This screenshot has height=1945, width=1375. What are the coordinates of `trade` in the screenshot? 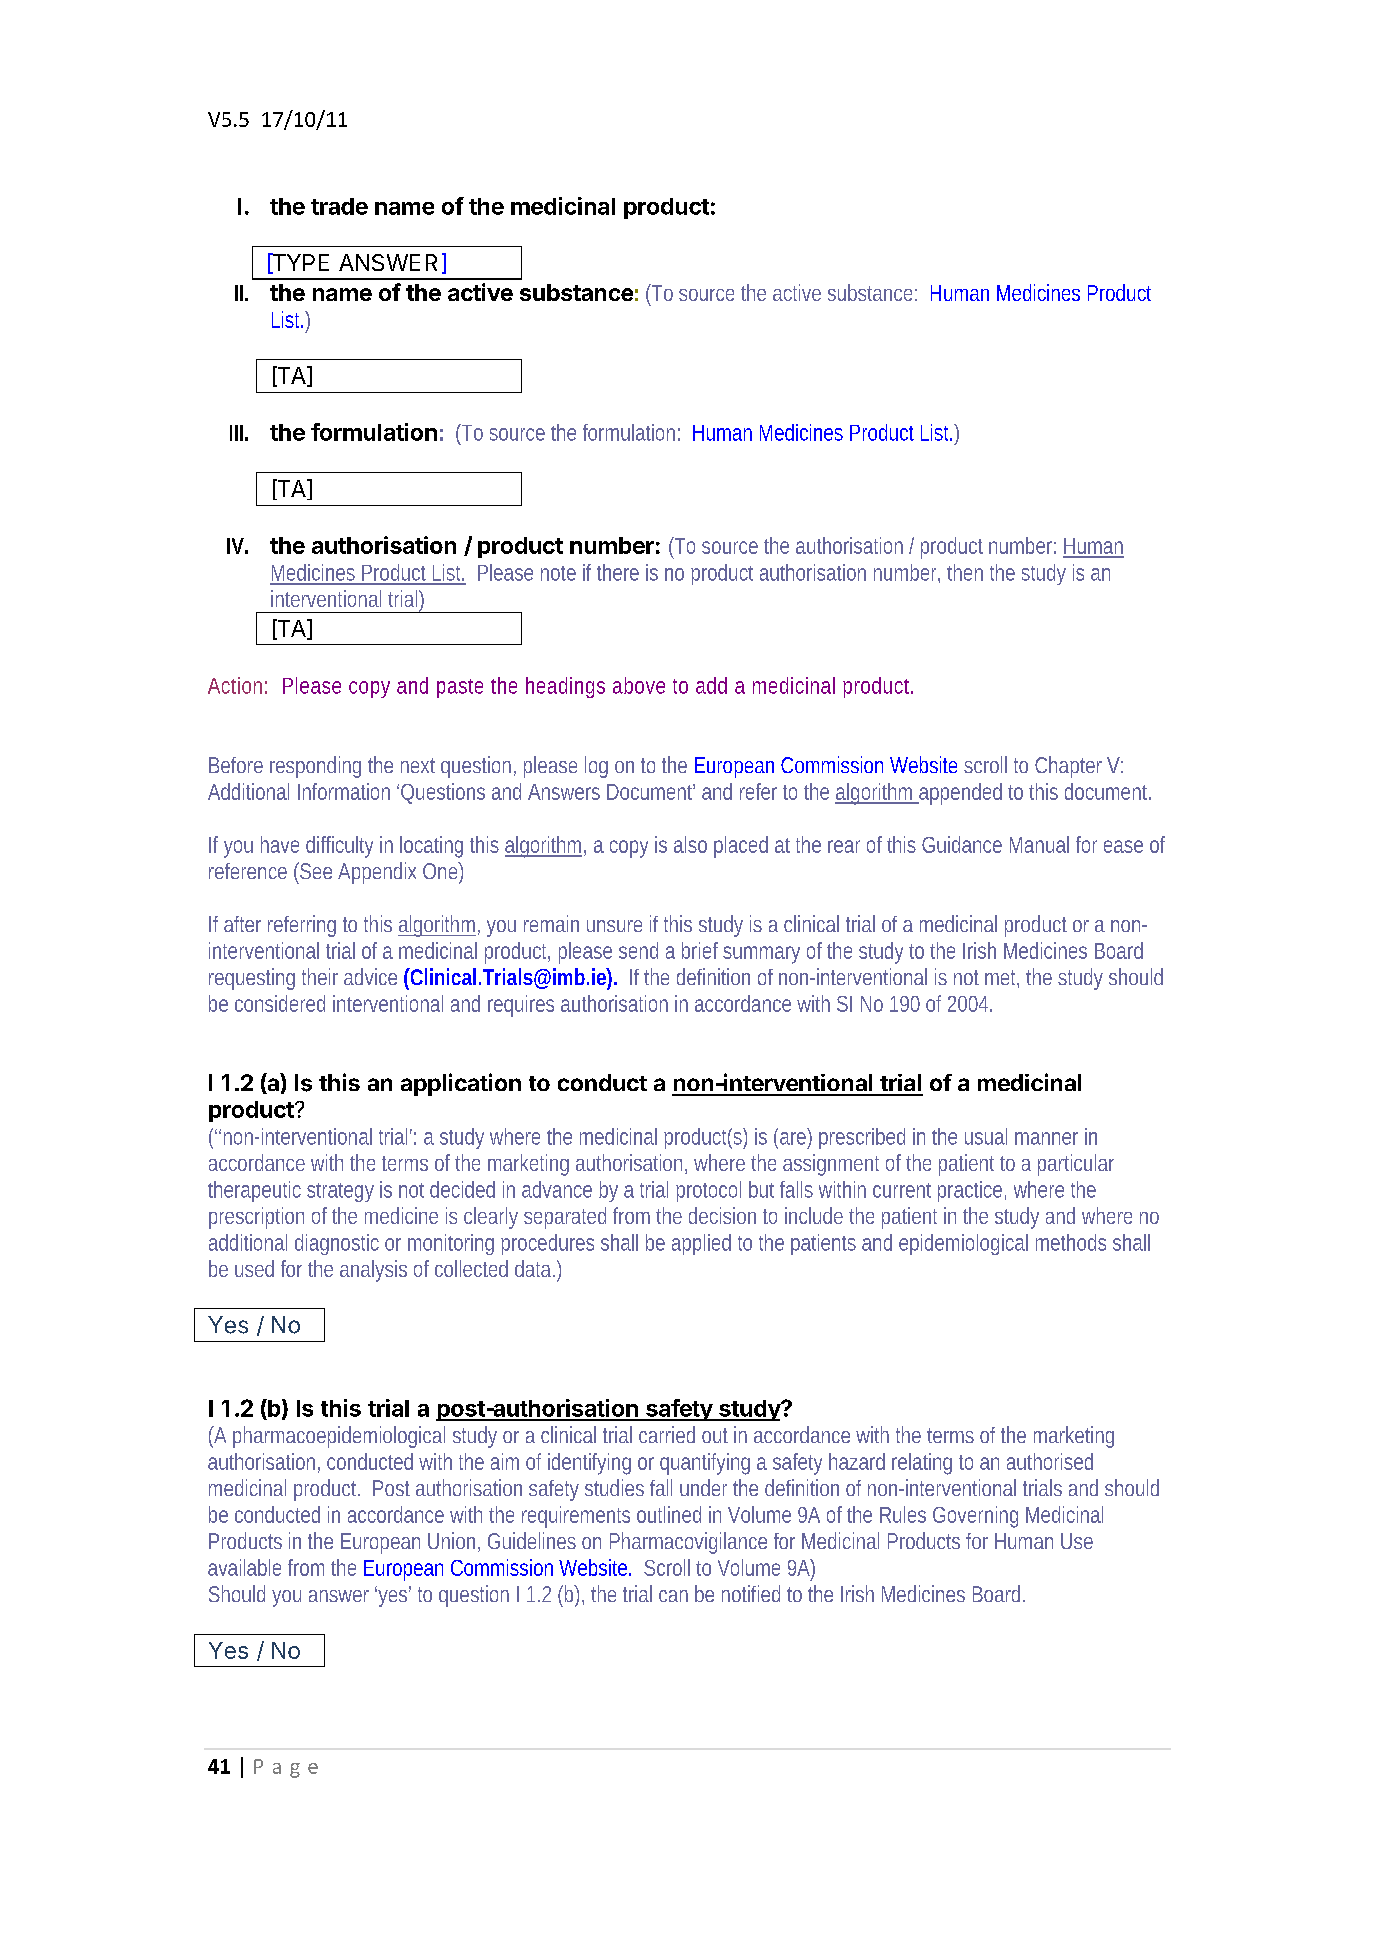 It's located at (339, 206).
